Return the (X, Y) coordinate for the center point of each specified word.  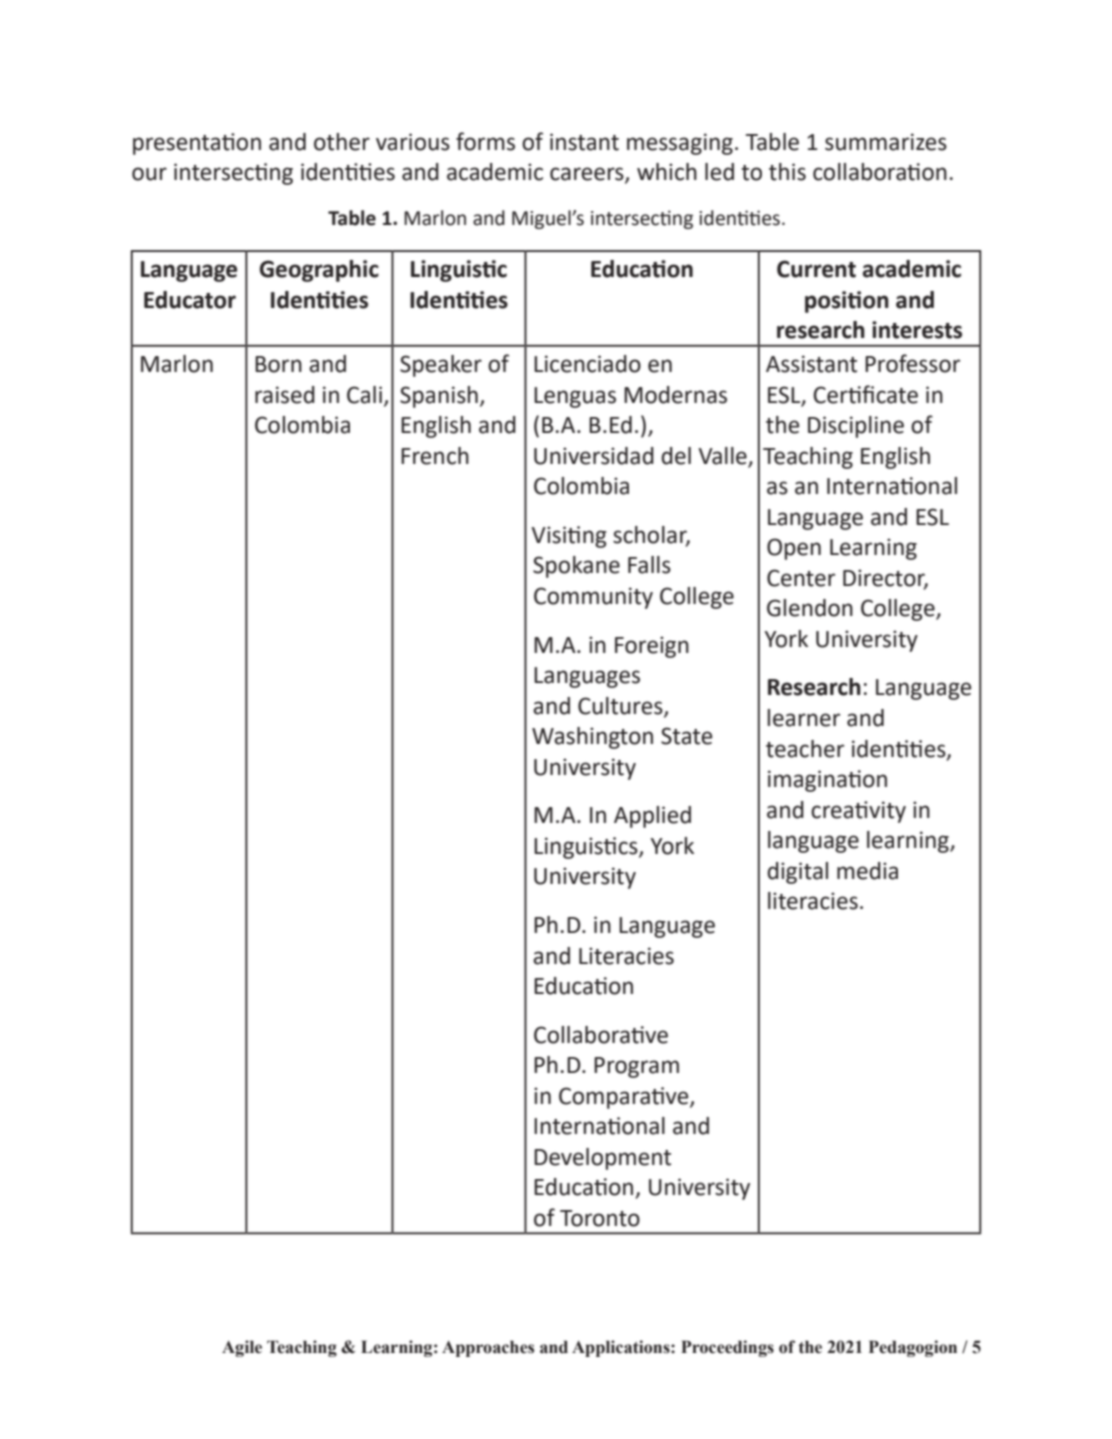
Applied (652, 817)
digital (797, 873)
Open (794, 549)
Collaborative (601, 1035)
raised (285, 395)
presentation (197, 144)
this (787, 172)
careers (588, 175)
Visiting (569, 537)
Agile (242, 1348)
